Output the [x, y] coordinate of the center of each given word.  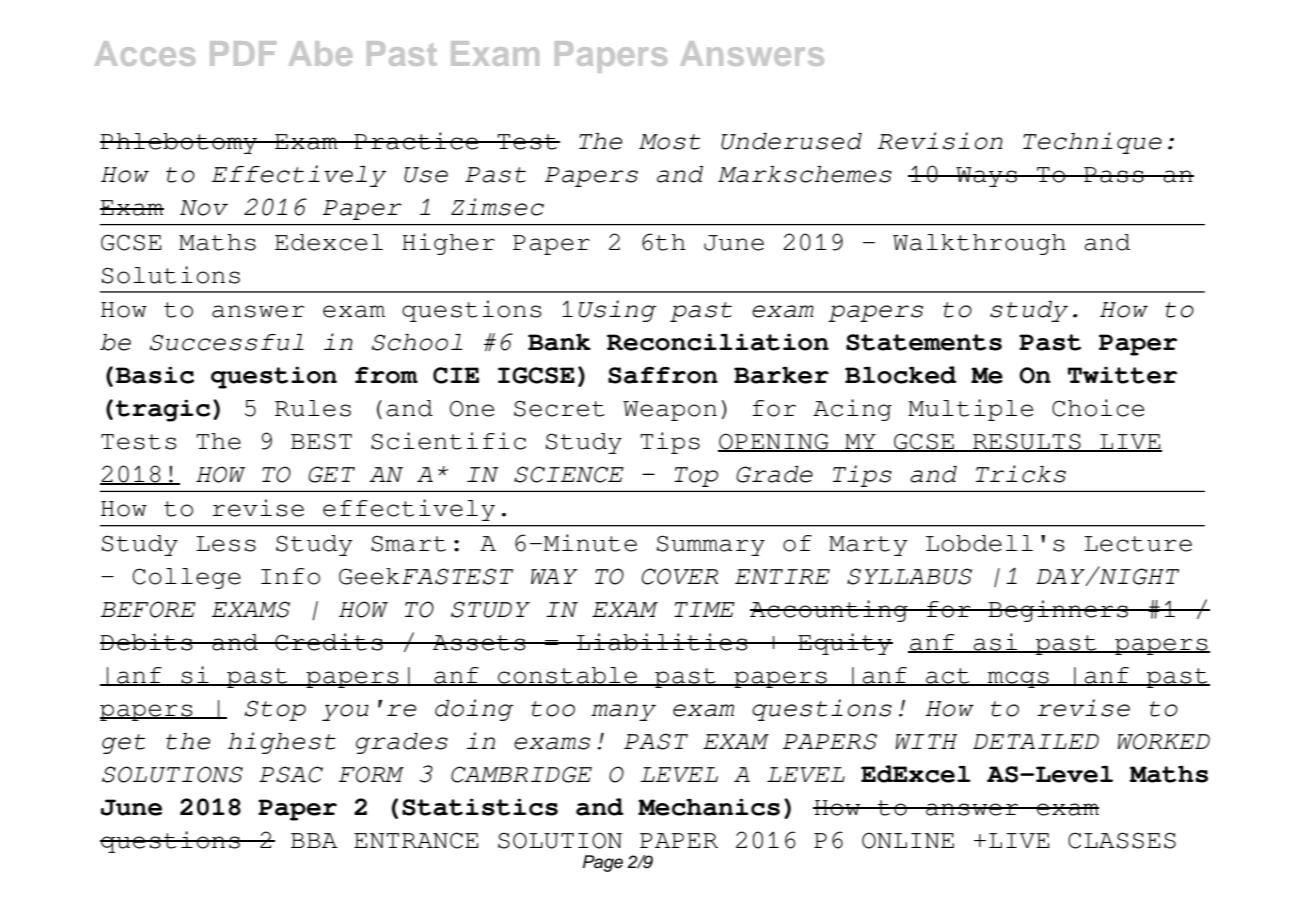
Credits [329, 642]
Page [603, 863]
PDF [243, 53]
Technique [1092, 143]
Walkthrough [979, 244]
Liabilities [662, 642]
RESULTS [1027, 442]
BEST [321, 441]
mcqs [1018, 679]
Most [669, 142]
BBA [314, 840]
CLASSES [1122, 840]
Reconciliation [718, 342]
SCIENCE [569, 474]
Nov [204, 208]
